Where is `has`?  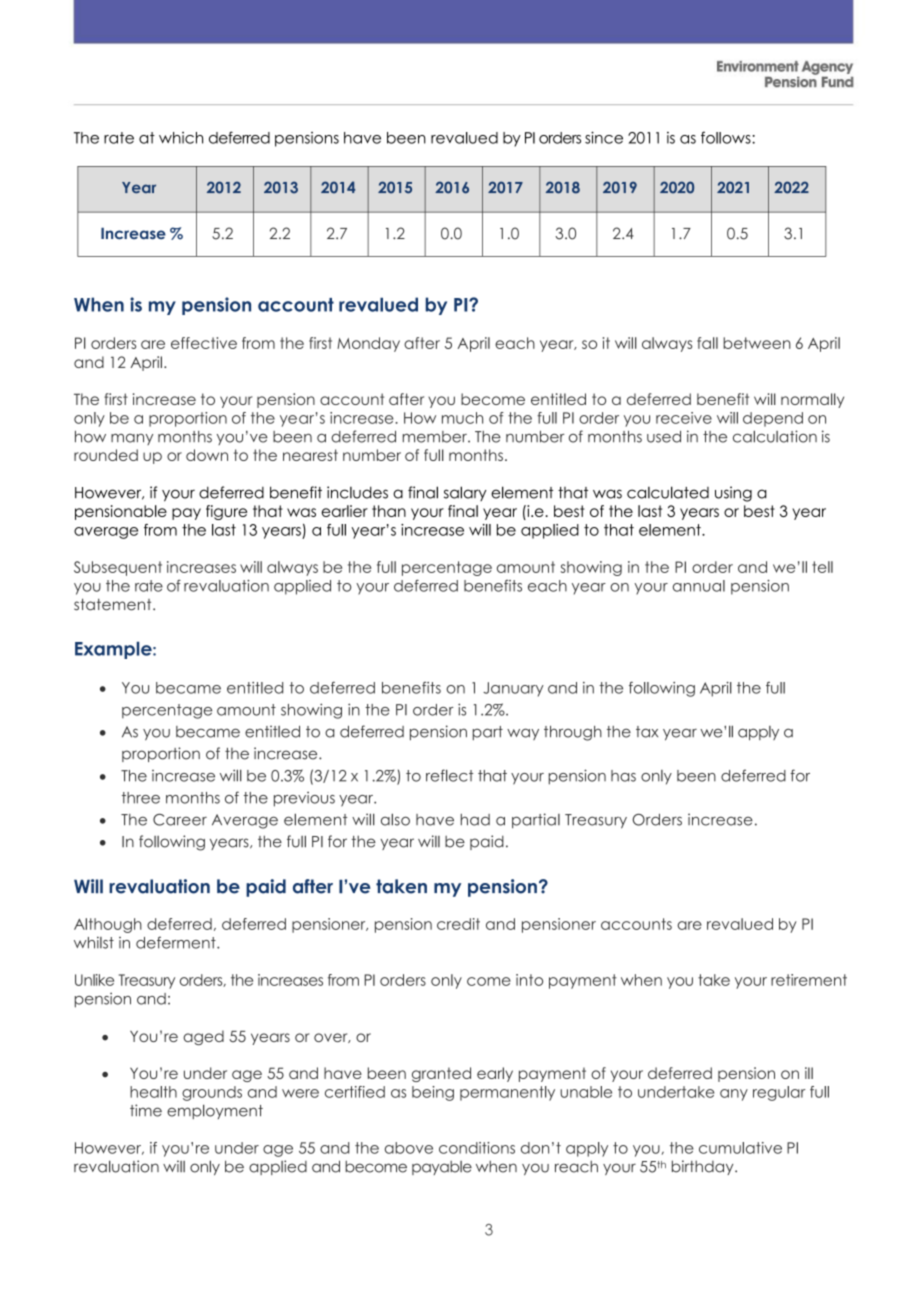
has is located at coordinates (623, 776).
